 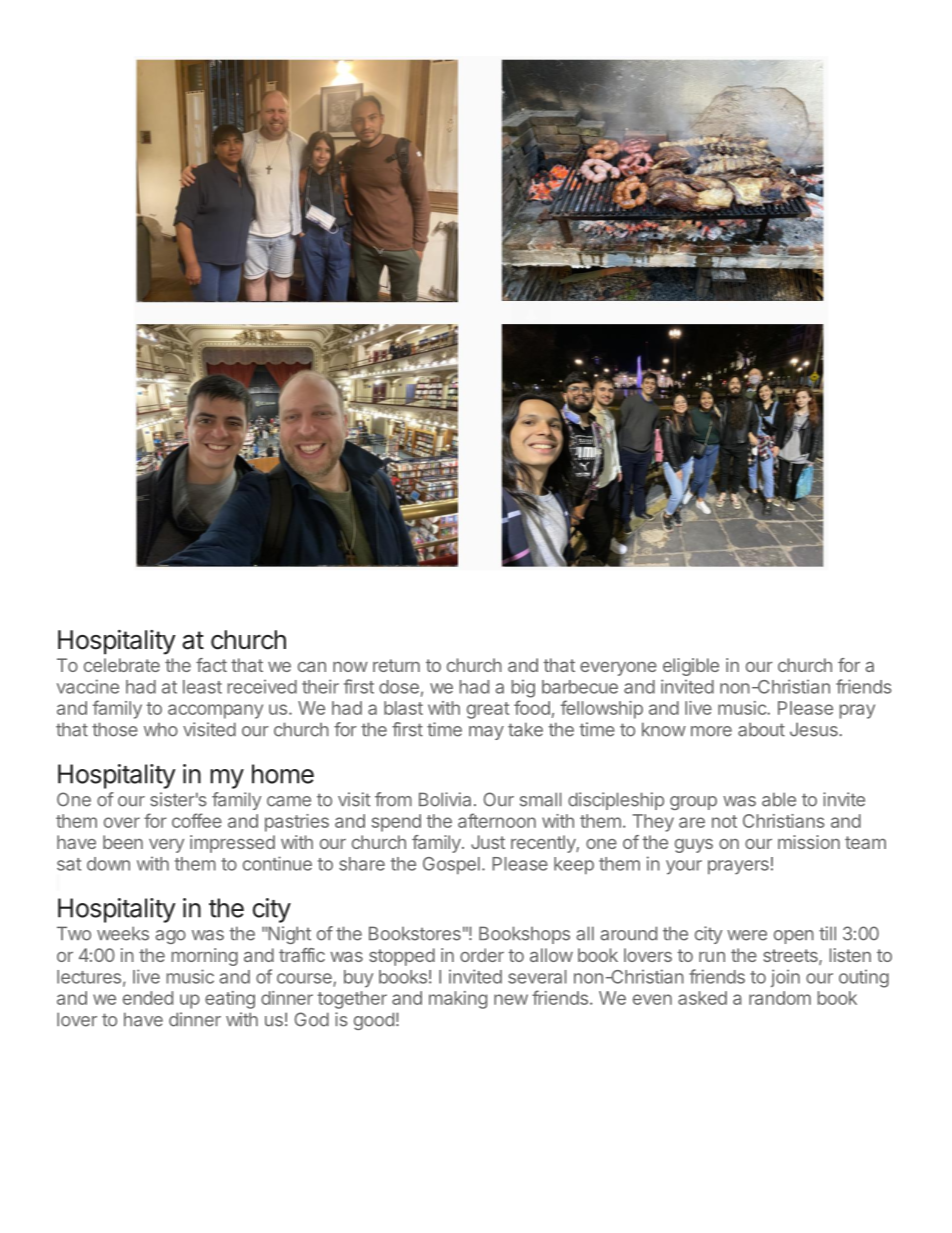 What do you see at coordinates (691, 667) in the screenshot?
I see `eligible` at bounding box center [691, 667].
